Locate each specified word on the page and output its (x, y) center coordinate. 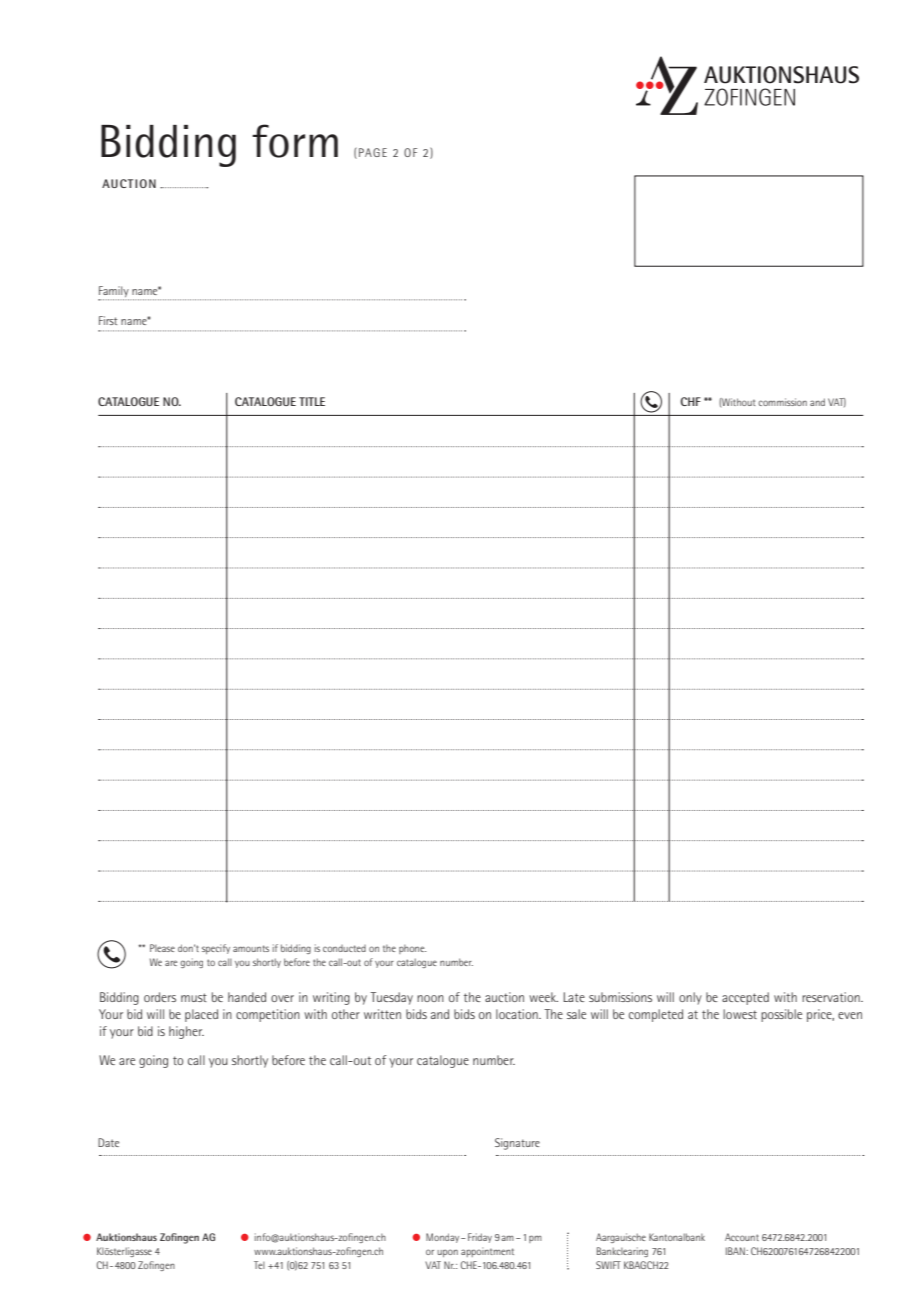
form (295, 141)
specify (216, 949)
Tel (259, 1265)
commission (782, 402)
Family (114, 293)
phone (412, 949)
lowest (740, 1014)
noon (430, 998)
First (108, 320)
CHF (691, 401)
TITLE (312, 401)
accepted (745, 998)
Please (162, 948)
